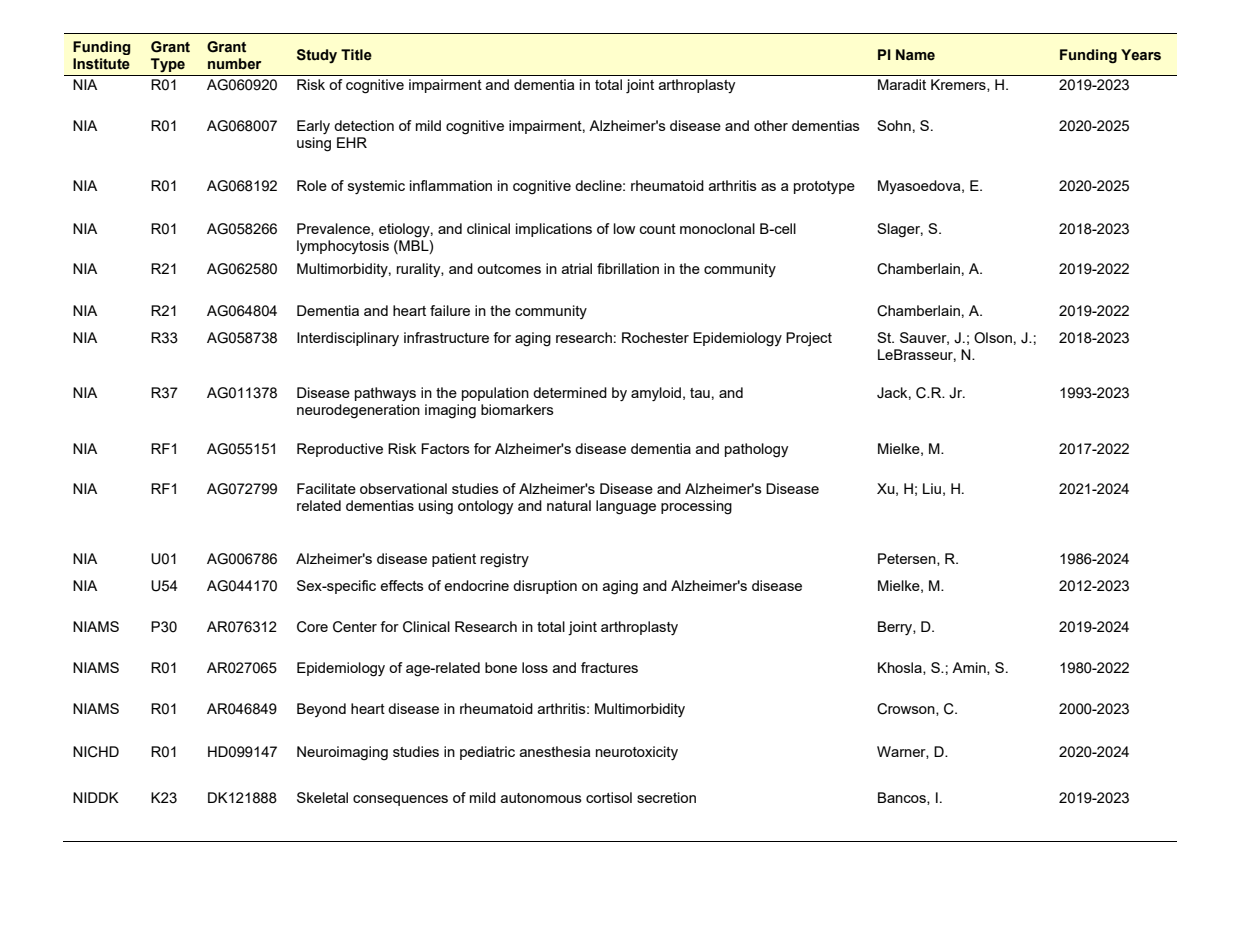  I want to click on Facilitate, so click(326, 488).
